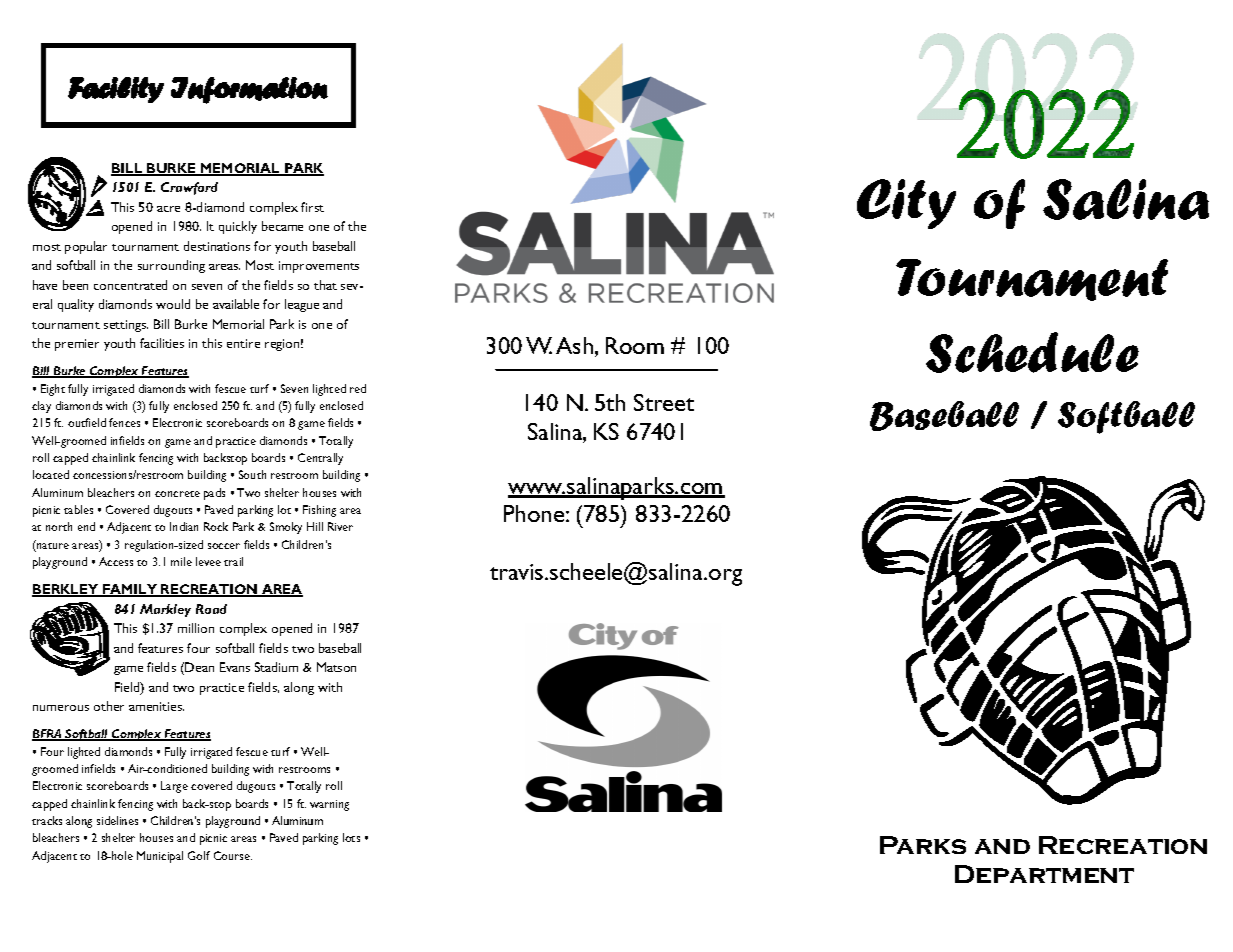  Describe the element at coordinates (1044, 874) in the screenshot. I see `Department` at that location.
